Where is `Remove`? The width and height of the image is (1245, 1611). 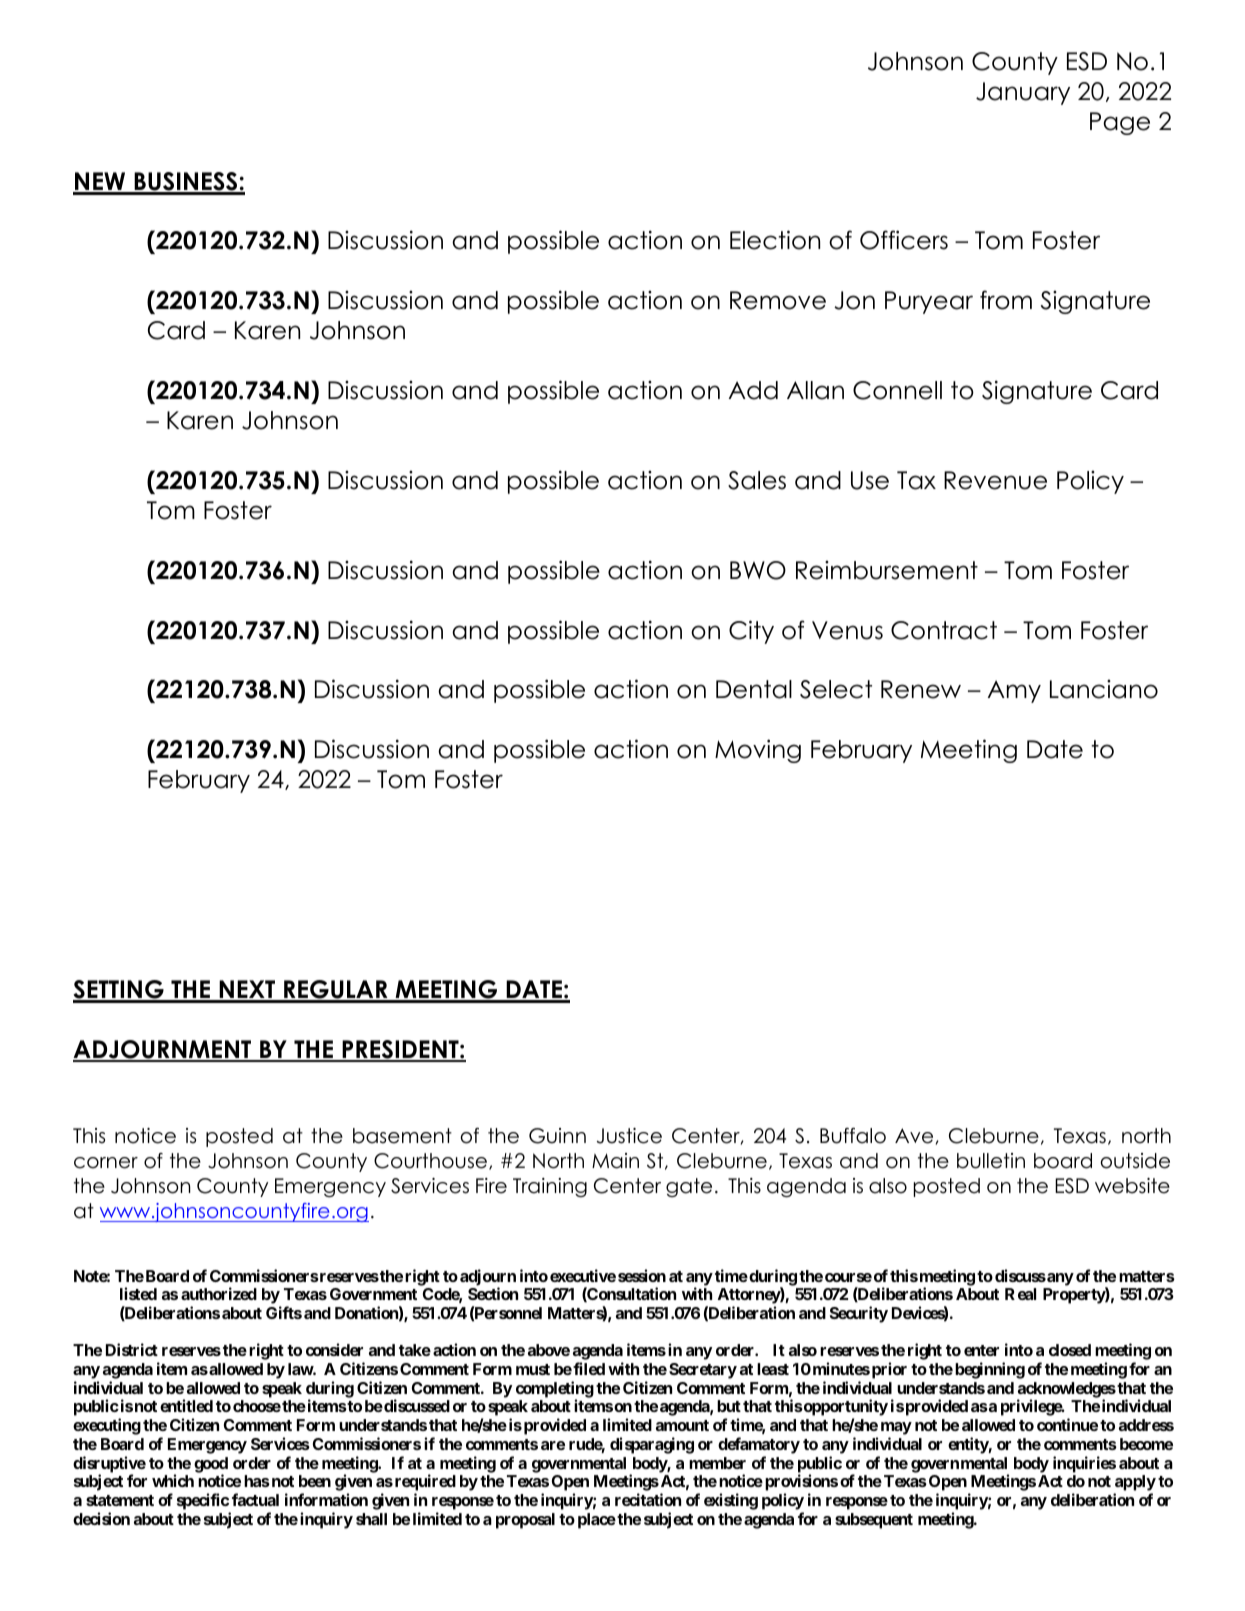
Remove is located at coordinates (778, 300).
